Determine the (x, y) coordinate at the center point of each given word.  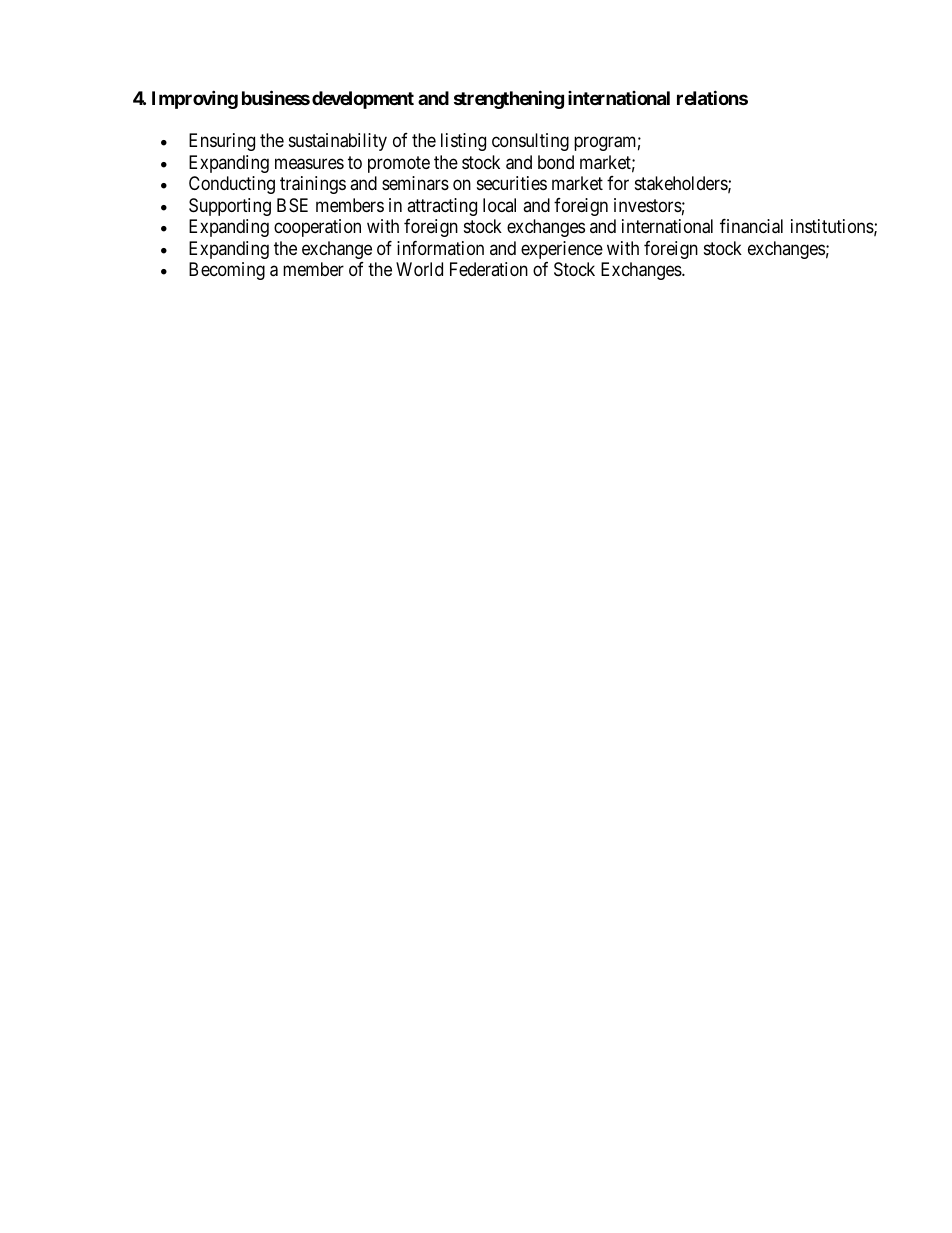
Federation (489, 269)
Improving (195, 99)
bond (556, 162)
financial (751, 226)
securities (512, 183)
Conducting (232, 185)
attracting (442, 207)
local (499, 205)
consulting (530, 142)
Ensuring (222, 142)
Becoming (227, 271)
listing (463, 142)
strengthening (509, 99)
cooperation (317, 228)
